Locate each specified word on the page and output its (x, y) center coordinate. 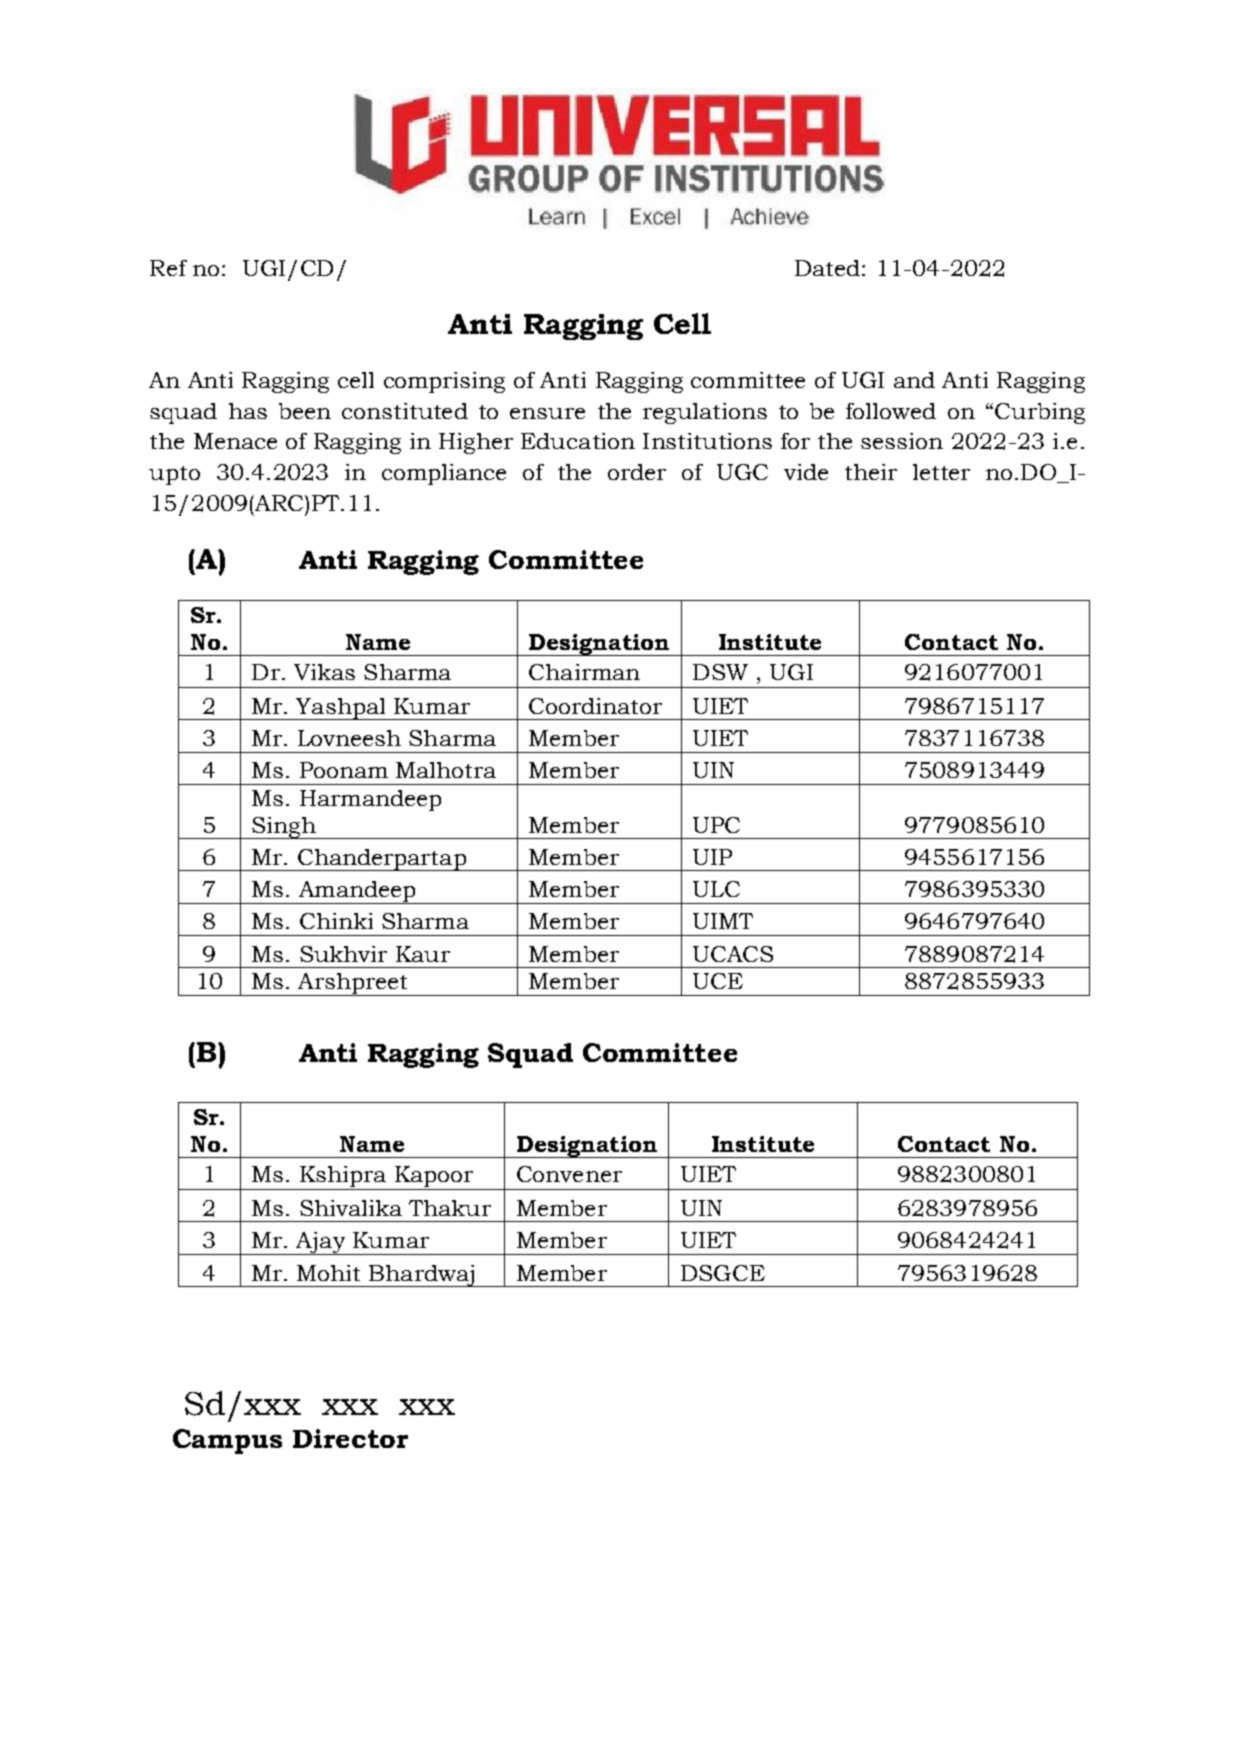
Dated (827, 268)
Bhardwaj (421, 1276)
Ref (168, 268)
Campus (227, 1441)
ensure (547, 413)
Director (350, 1438)
